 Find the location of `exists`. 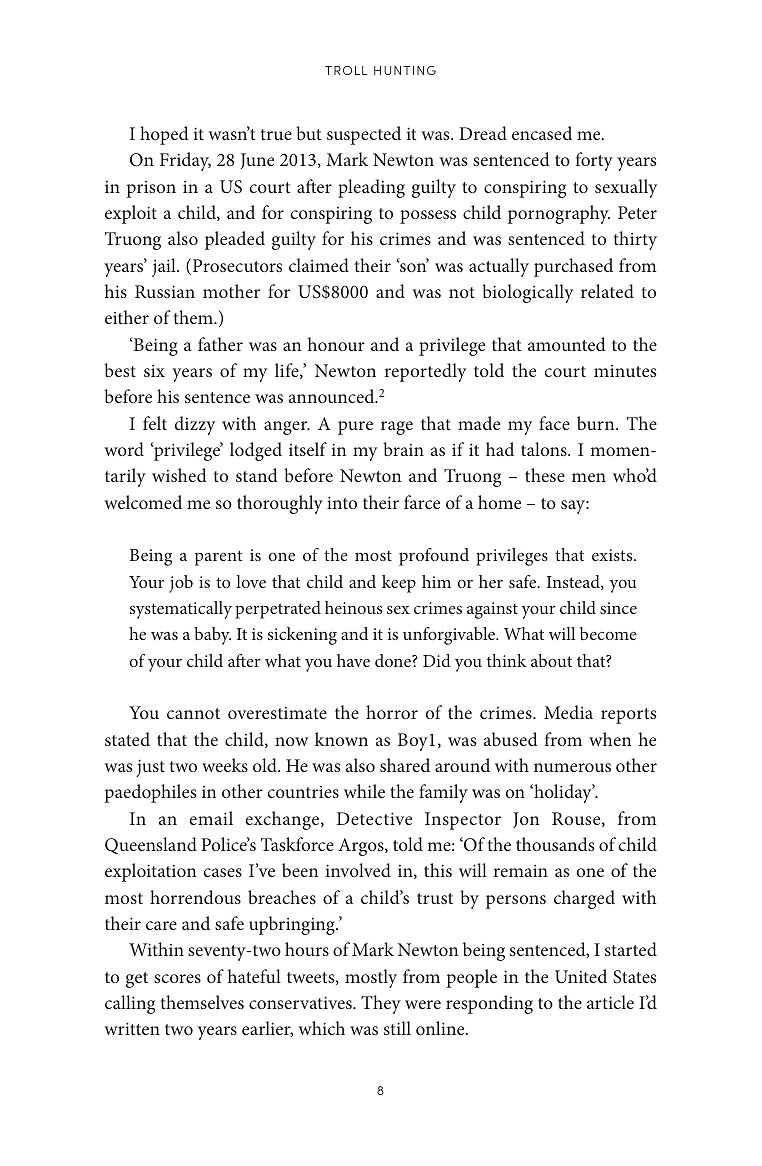

exists is located at coordinates (613, 555).
